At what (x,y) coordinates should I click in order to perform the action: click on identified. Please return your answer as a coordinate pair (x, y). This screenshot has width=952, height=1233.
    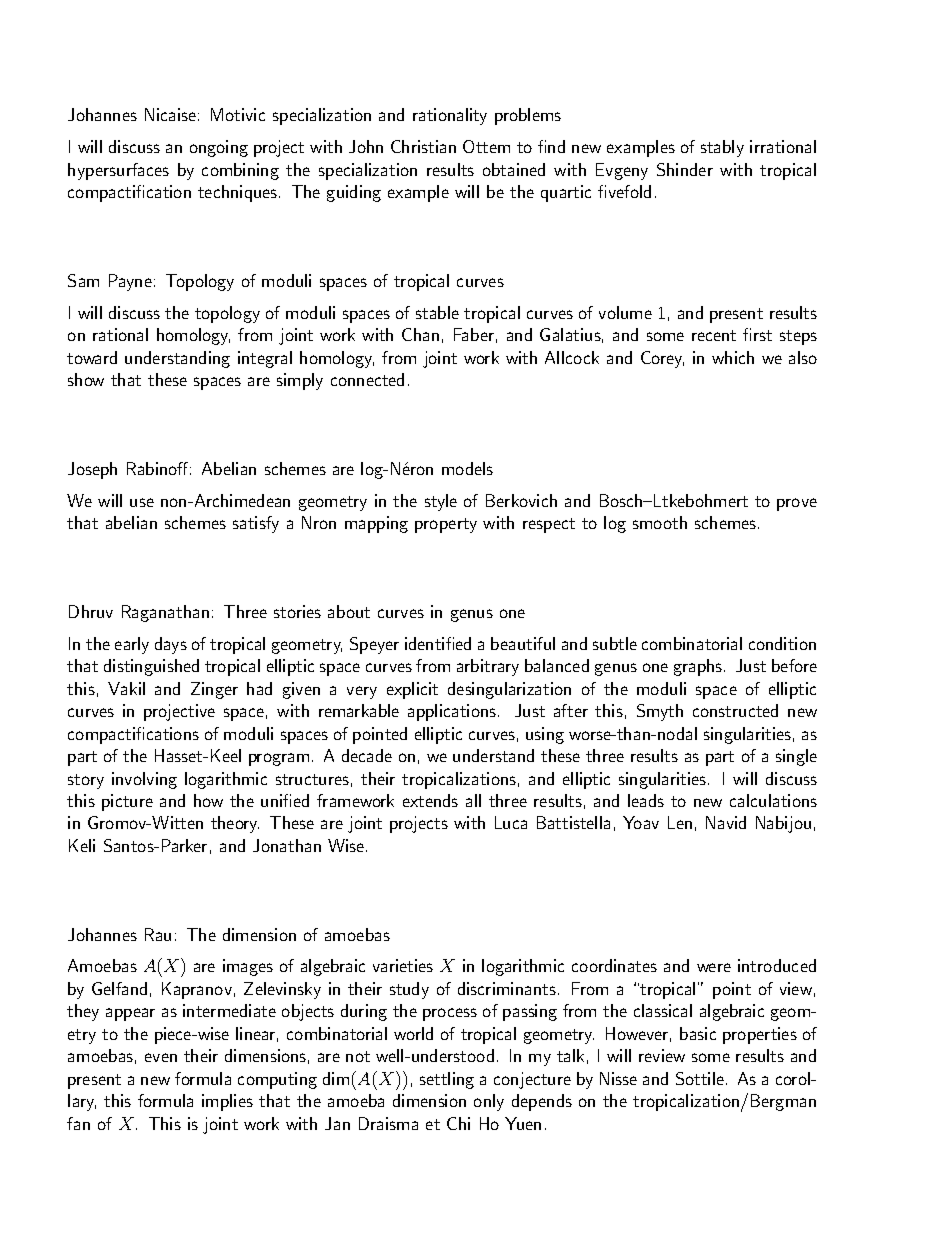
    Looking at the image, I should click on (438, 643).
